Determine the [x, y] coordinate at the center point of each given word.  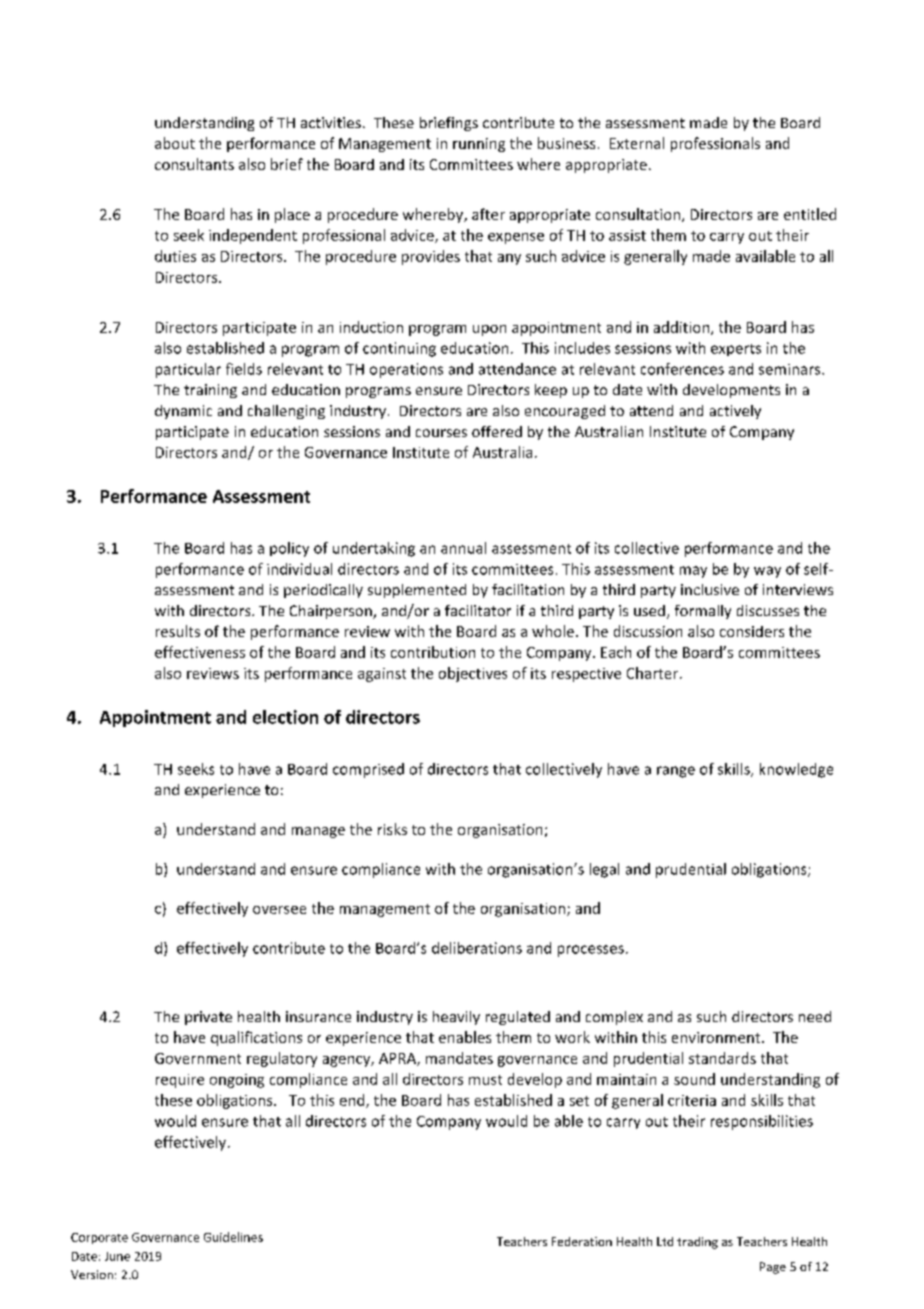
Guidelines [233, 1237]
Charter [654, 673]
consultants [194, 164]
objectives [473, 674]
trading [697, 1243]
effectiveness [200, 652]
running [479, 145]
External [637, 143]
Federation [582, 1241]
